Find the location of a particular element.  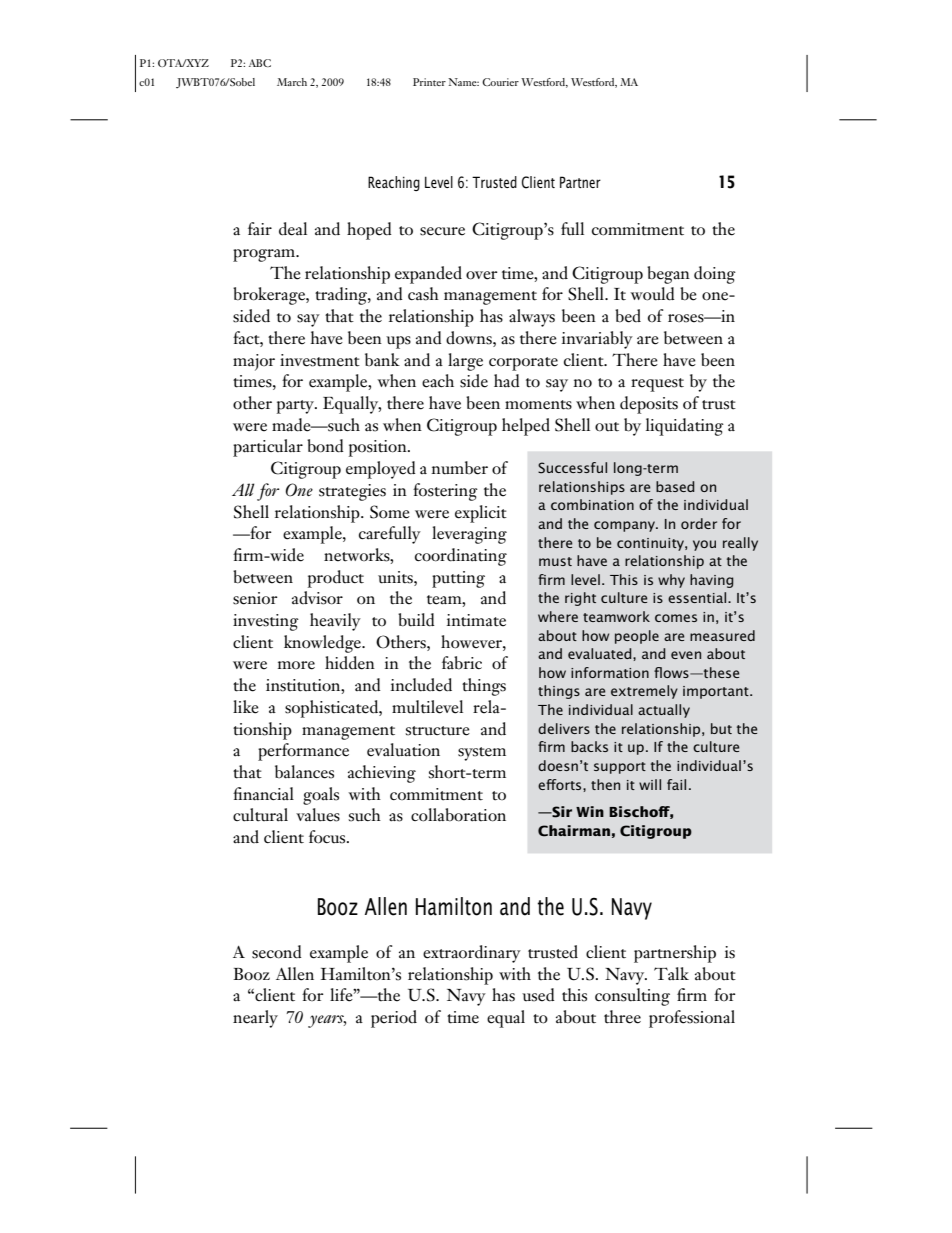

extraordinary is located at coordinates (472, 954).
